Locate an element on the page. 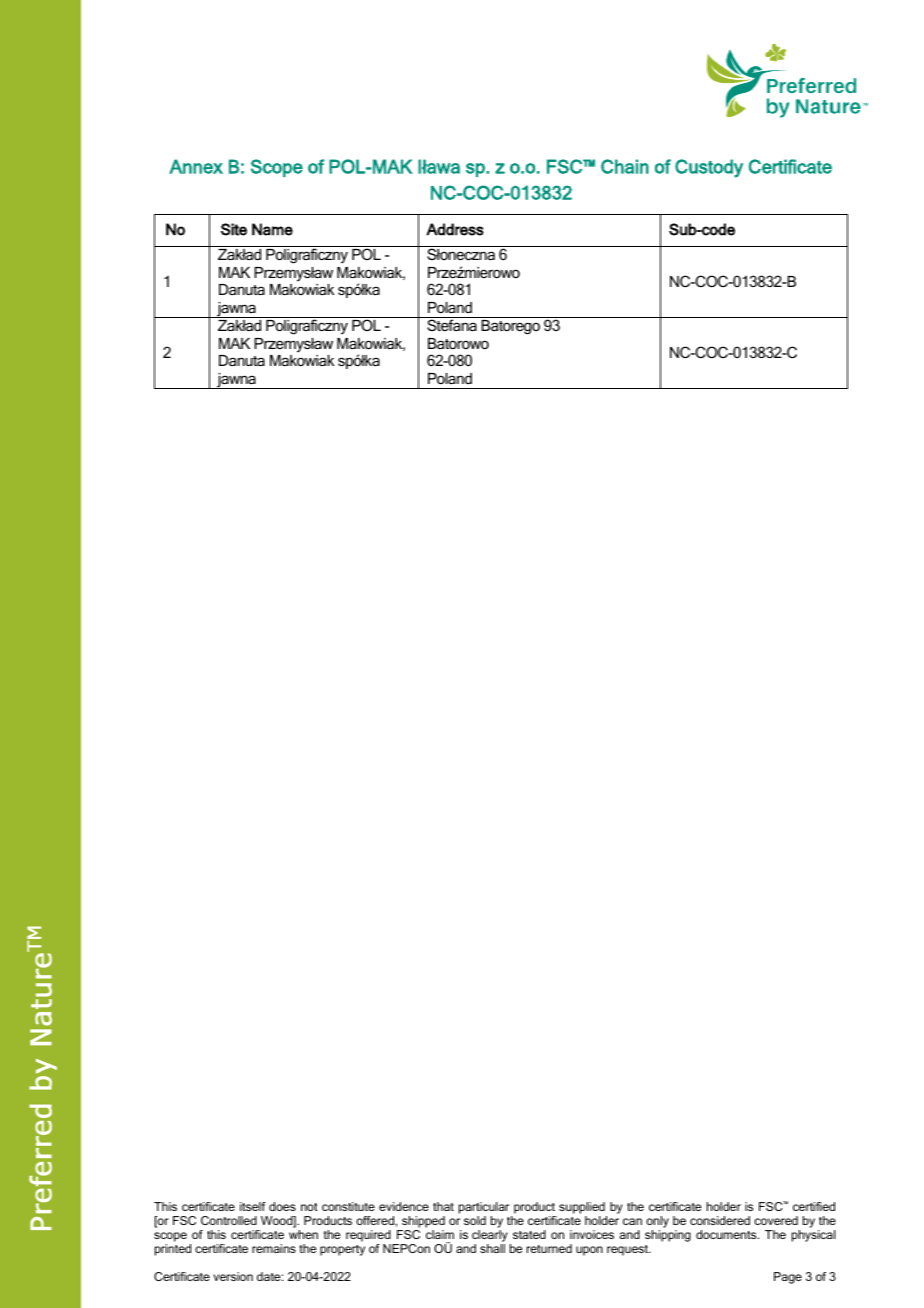 This page has height=1308, width=924. remains is located at coordinates (274, 1248).
